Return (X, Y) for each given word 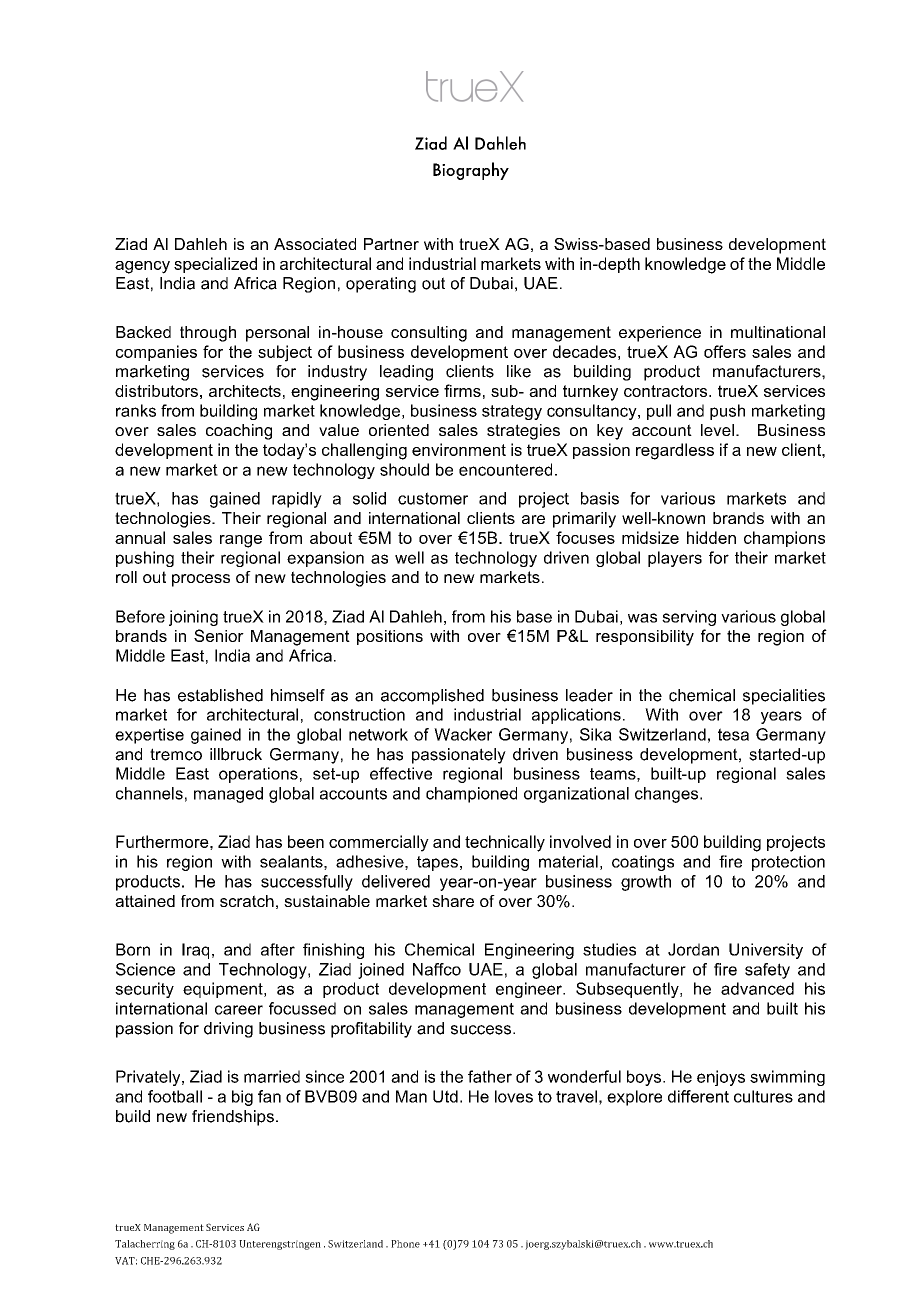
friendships (233, 1118)
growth (646, 883)
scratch (247, 901)
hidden (711, 537)
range (241, 541)
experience (660, 334)
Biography (471, 171)
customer (433, 498)
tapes (437, 863)
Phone (405, 1244)
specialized (215, 265)
